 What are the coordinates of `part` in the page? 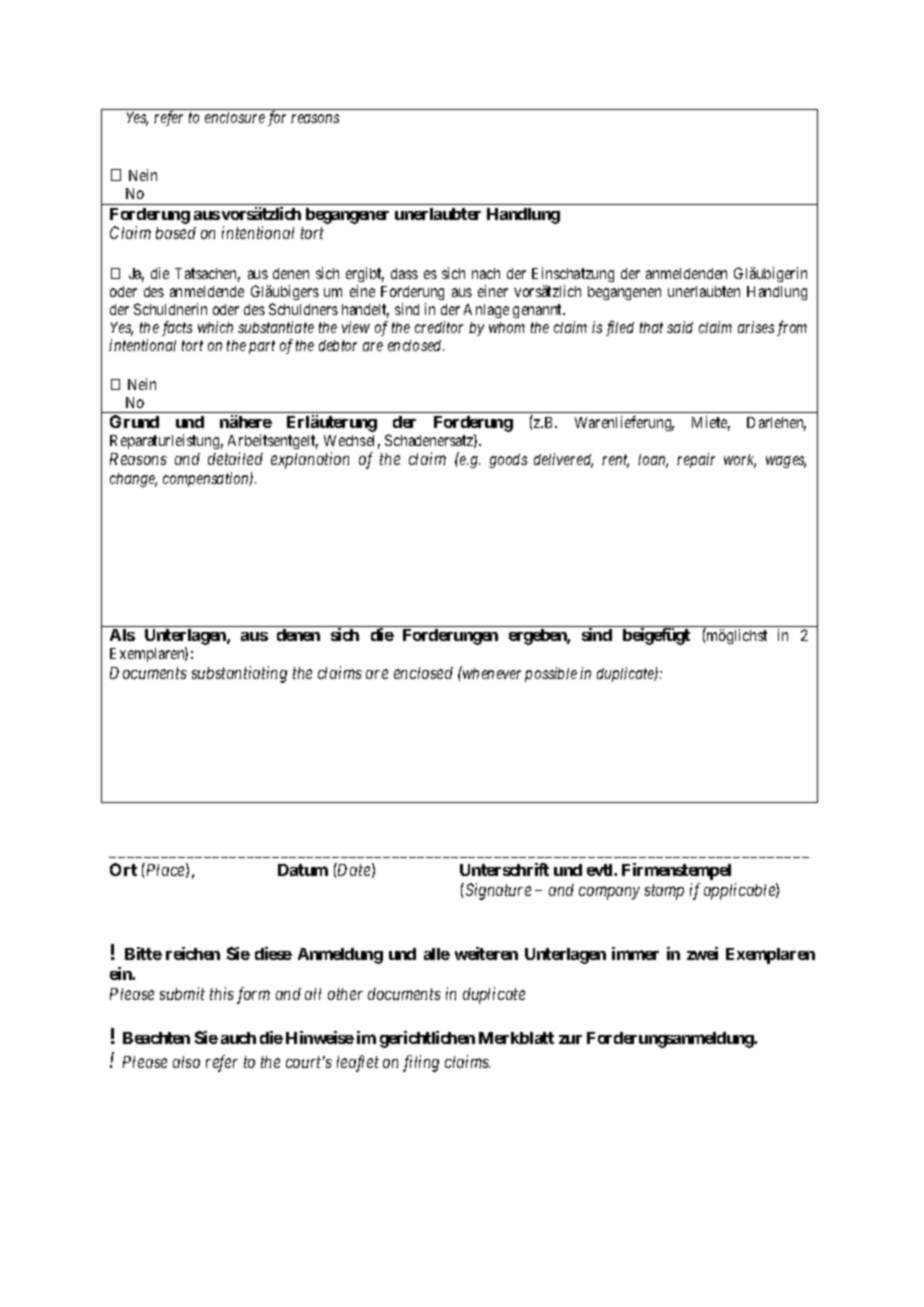 It's located at (262, 347).
